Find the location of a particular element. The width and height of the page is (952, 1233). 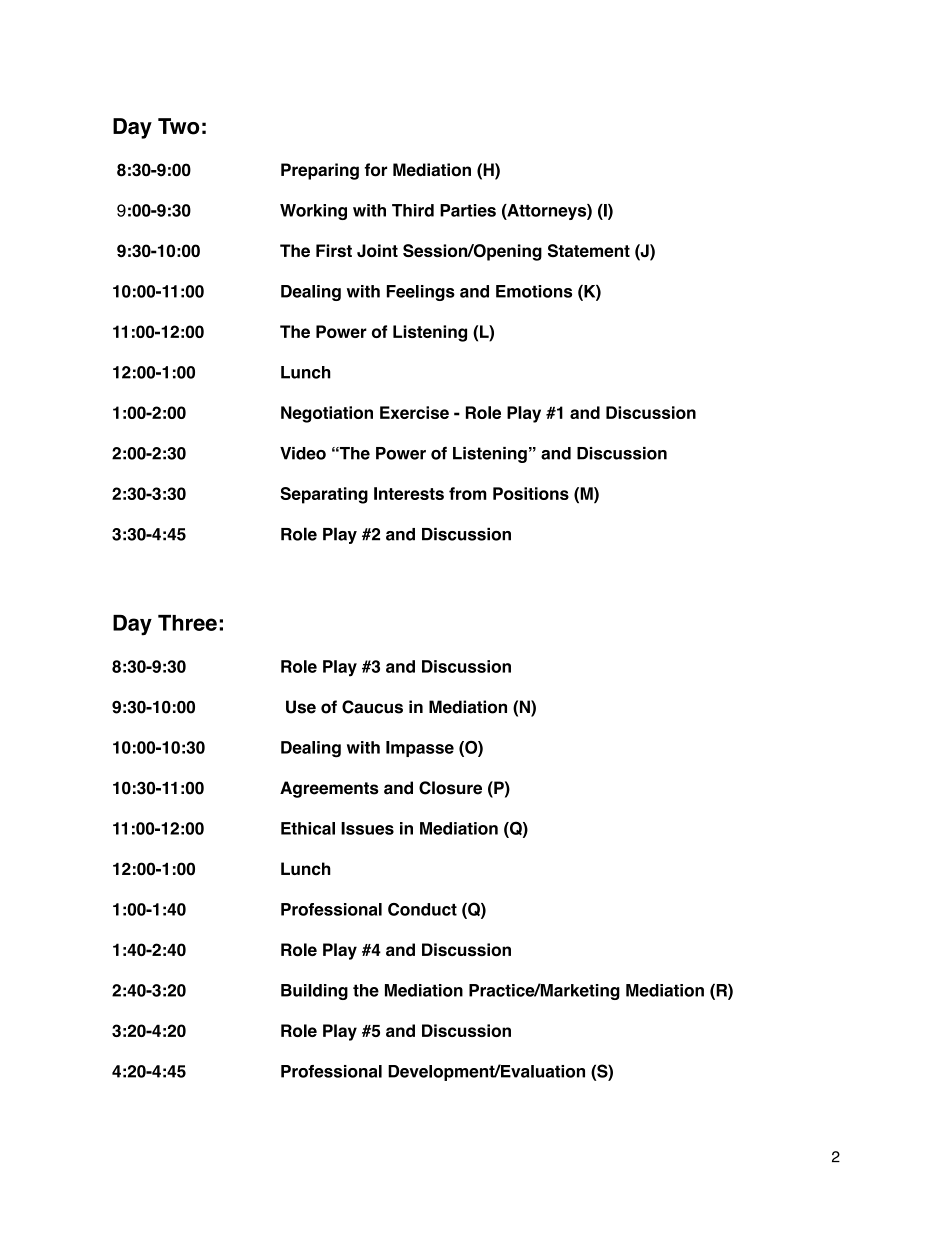

Conduct is located at coordinates (422, 909).
